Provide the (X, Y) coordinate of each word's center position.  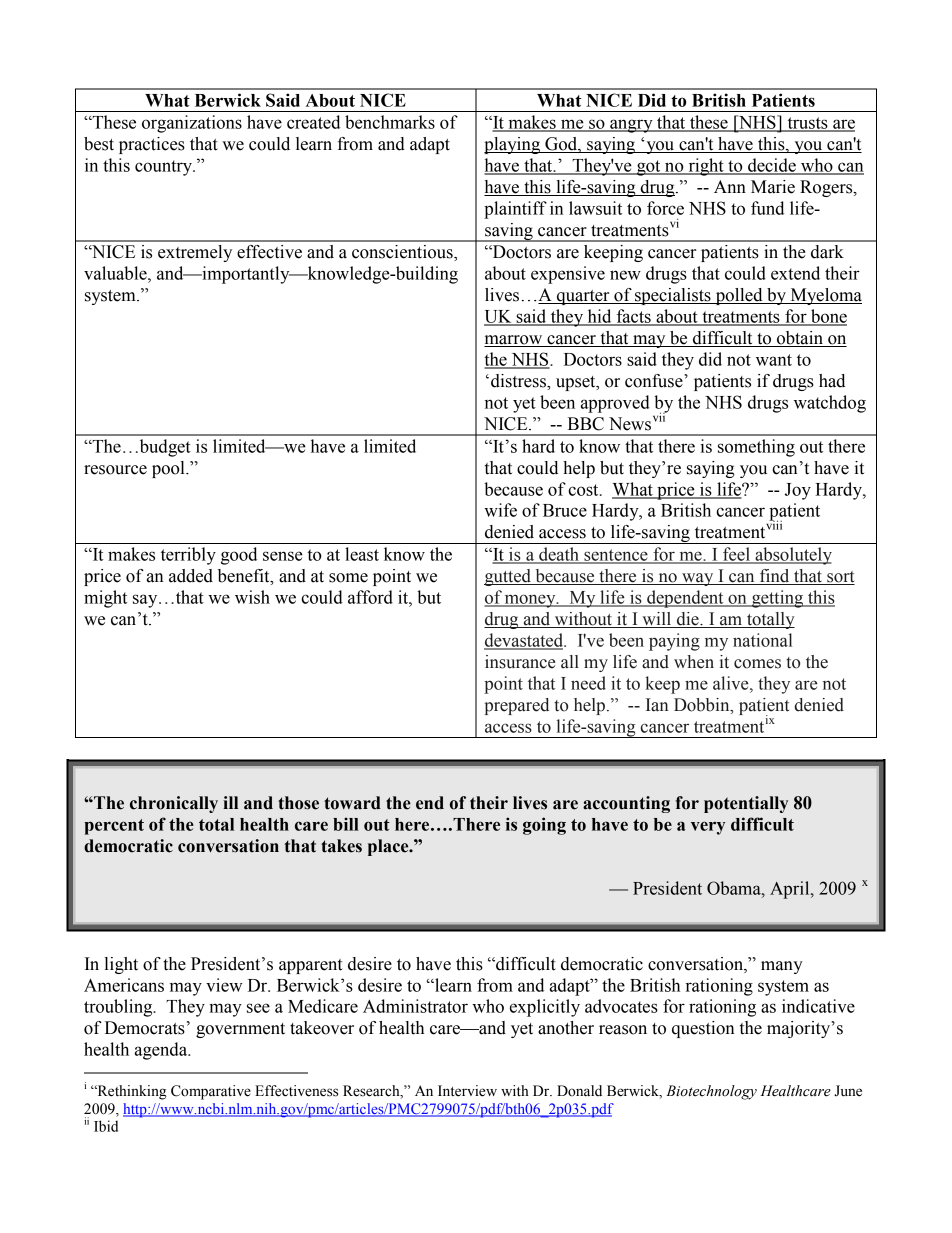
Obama (735, 888)
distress (519, 381)
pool (169, 469)
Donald (579, 1091)
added (191, 576)
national (762, 640)
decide (772, 166)
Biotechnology (711, 1092)
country (164, 168)
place (389, 847)
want (774, 360)
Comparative (211, 1092)
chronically (174, 804)
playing (513, 145)
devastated (525, 641)
